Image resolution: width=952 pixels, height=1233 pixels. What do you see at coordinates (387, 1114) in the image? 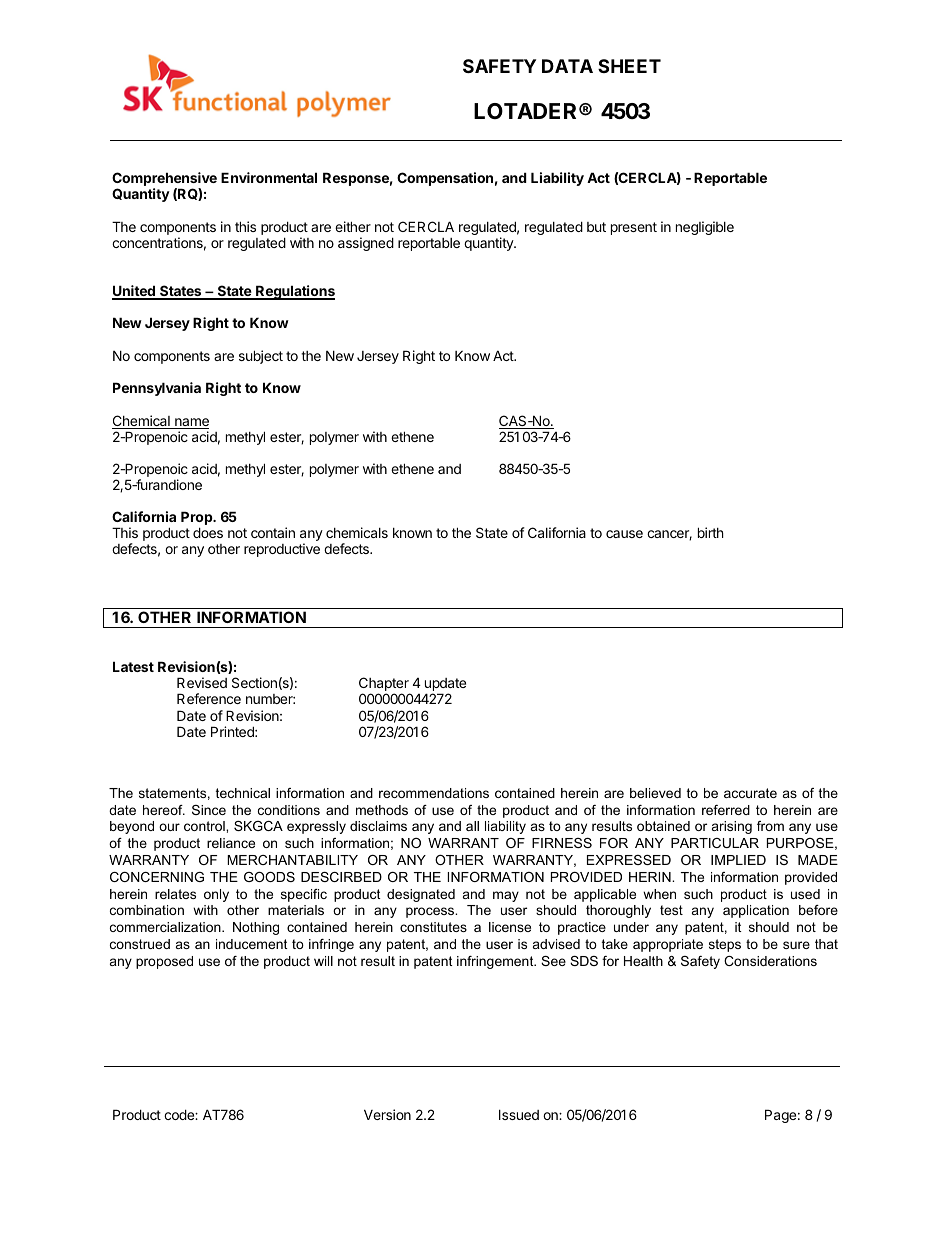
I see `Version` at bounding box center [387, 1114].
